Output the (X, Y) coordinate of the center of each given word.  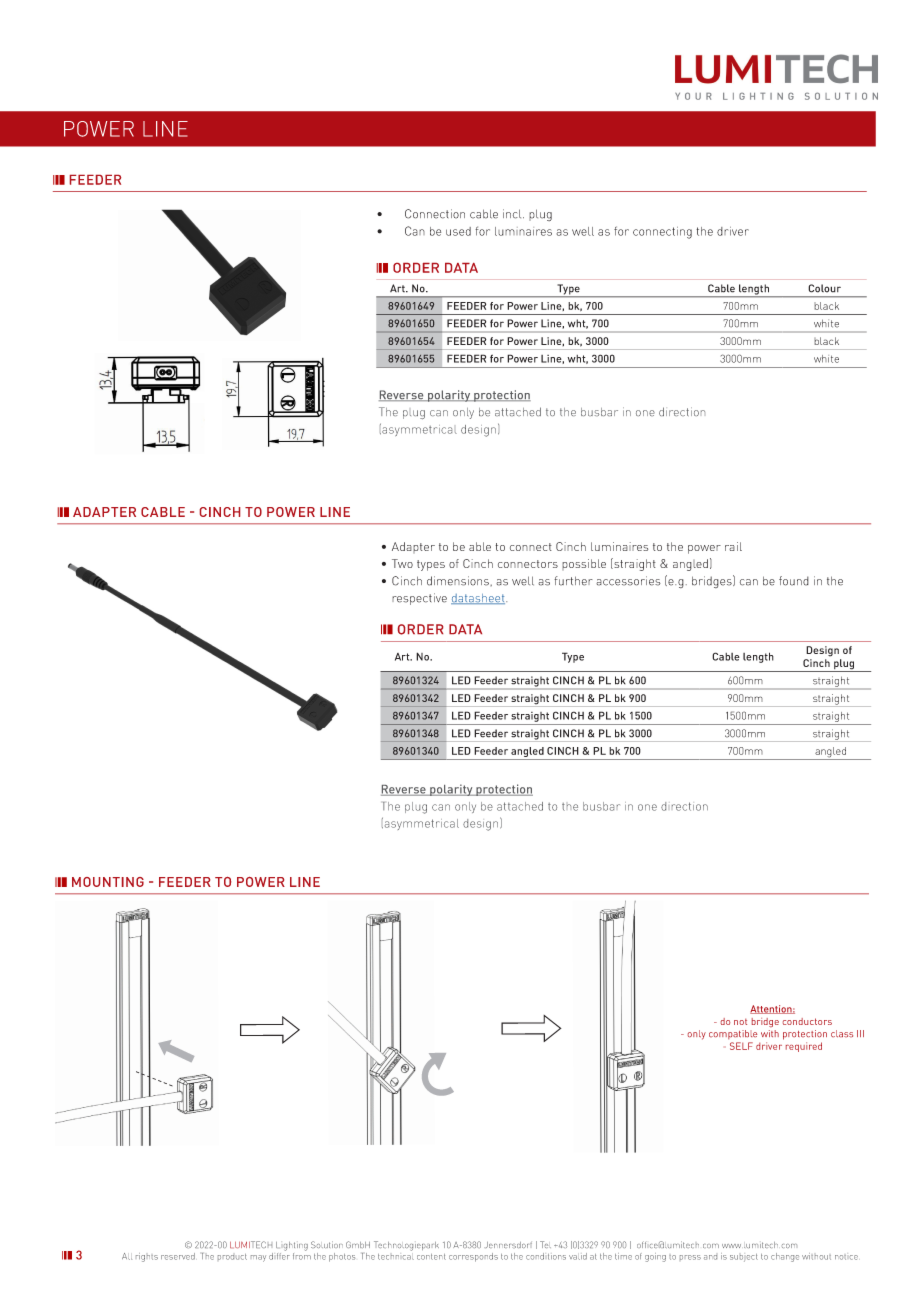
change (785, 1257)
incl (513, 214)
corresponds (473, 1257)
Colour (824, 288)
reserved (178, 1256)
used (458, 231)
